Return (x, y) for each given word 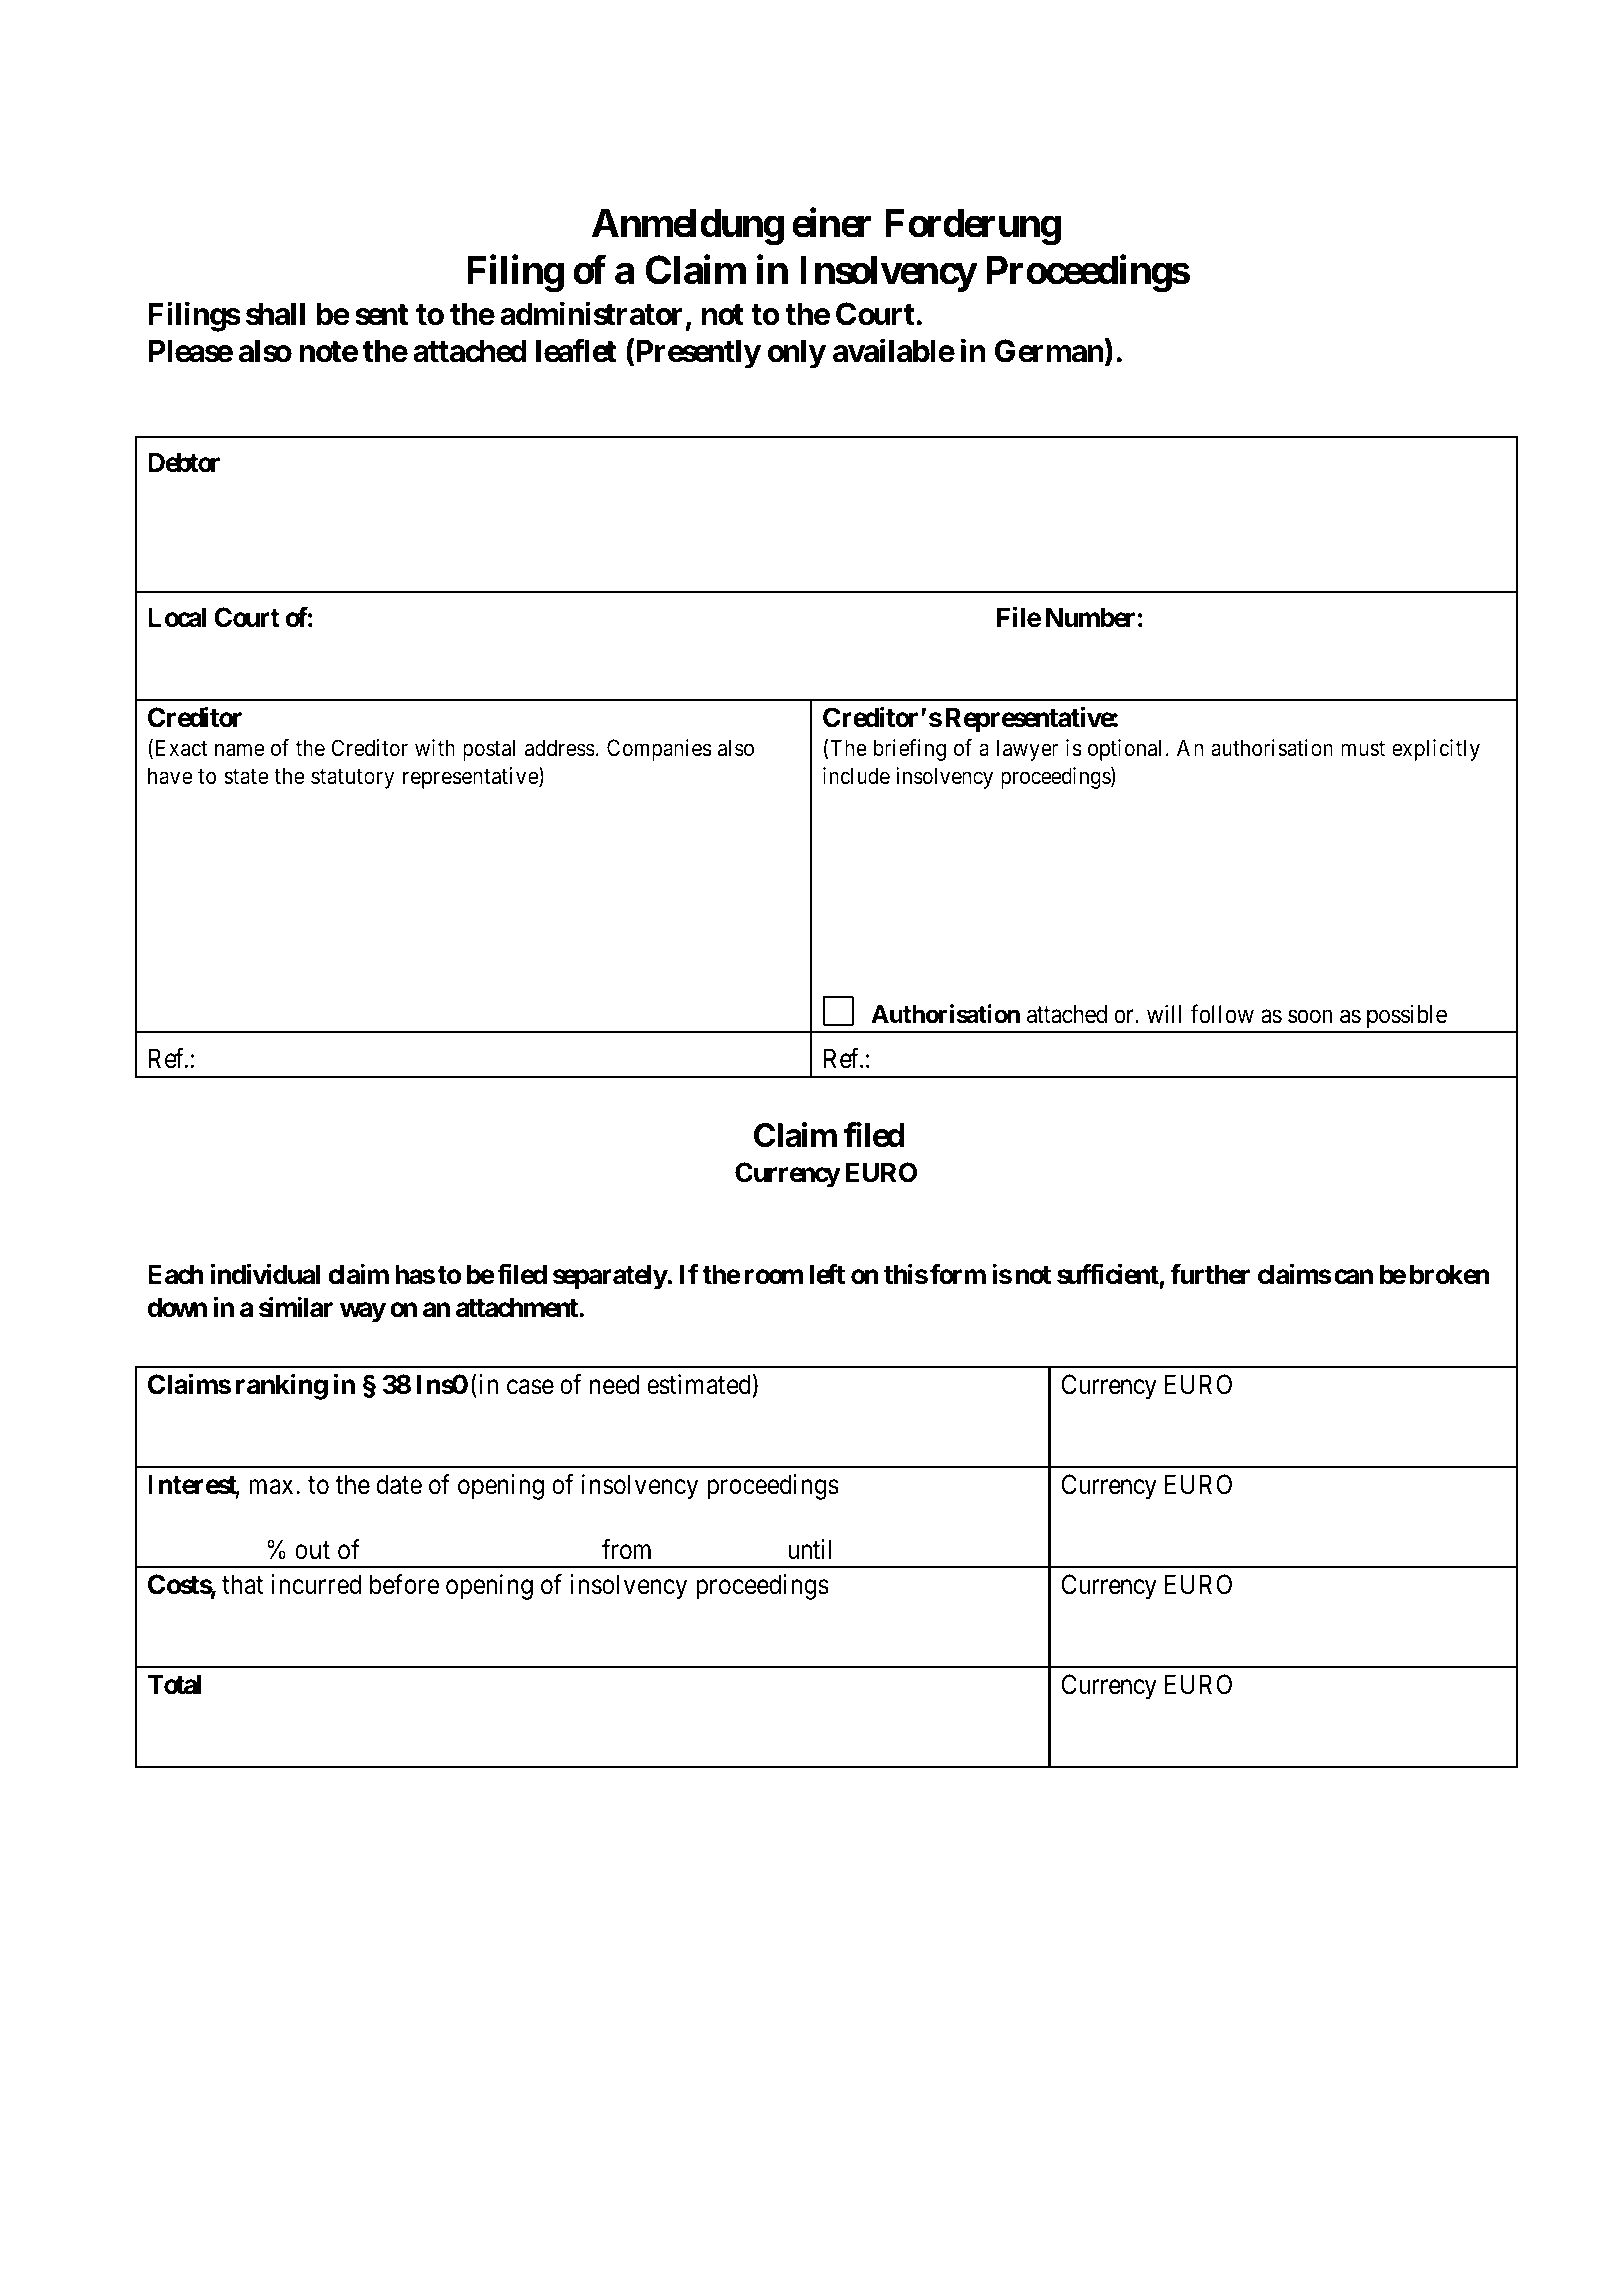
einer (831, 223)
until (809, 1549)
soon (1310, 1017)
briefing (909, 750)
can (1353, 1277)
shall (275, 314)
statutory (352, 779)
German (1049, 351)
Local (177, 617)
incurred (316, 1584)
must (1363, 749)
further (1210, 1274)
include (856, 776)
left (827, 1274)
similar (296, 1307)
